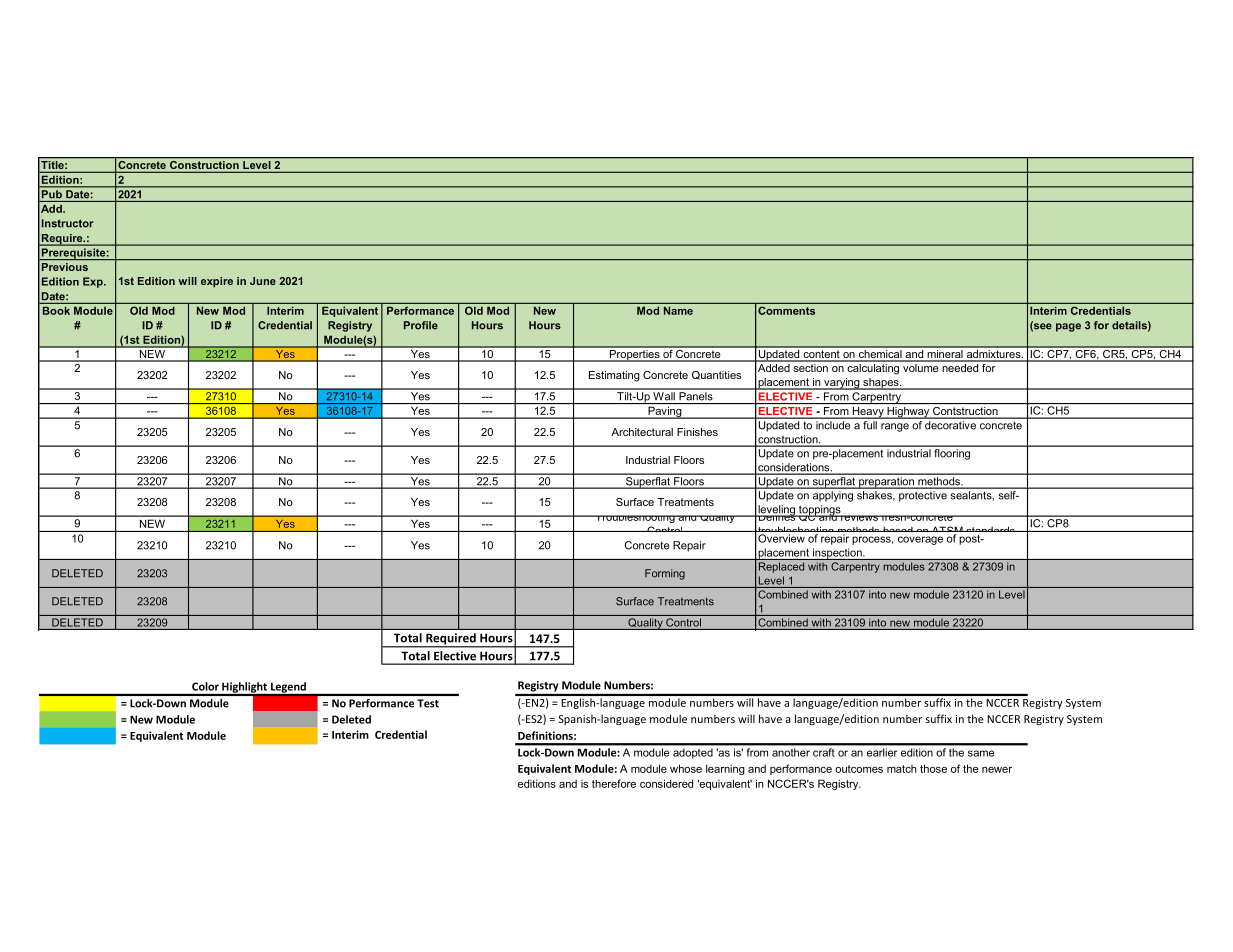 The height and width of the document is (952, 1233). I want to click on those, so click(933, 768).
